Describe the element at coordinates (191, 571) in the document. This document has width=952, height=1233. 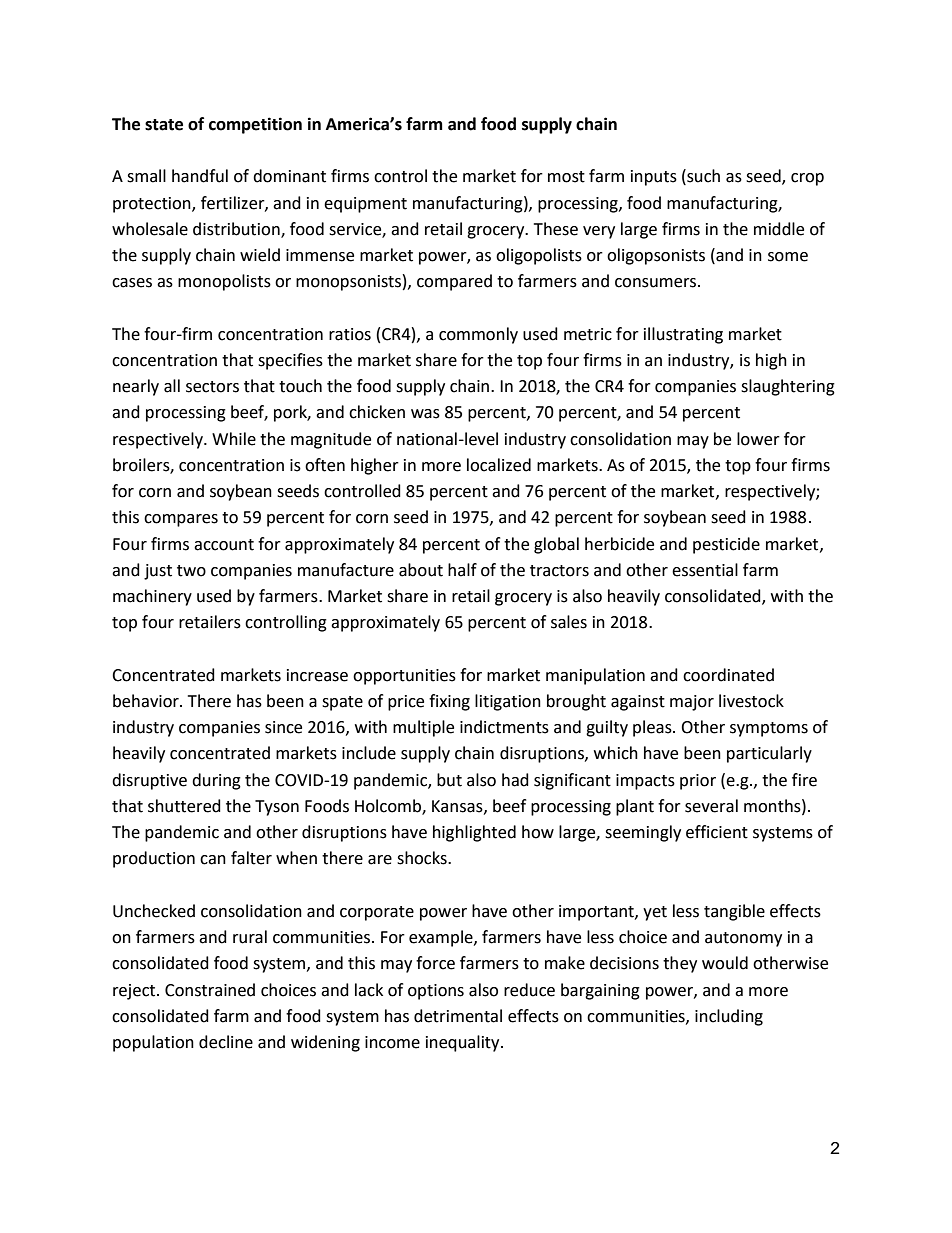
I see `two` at that location.
